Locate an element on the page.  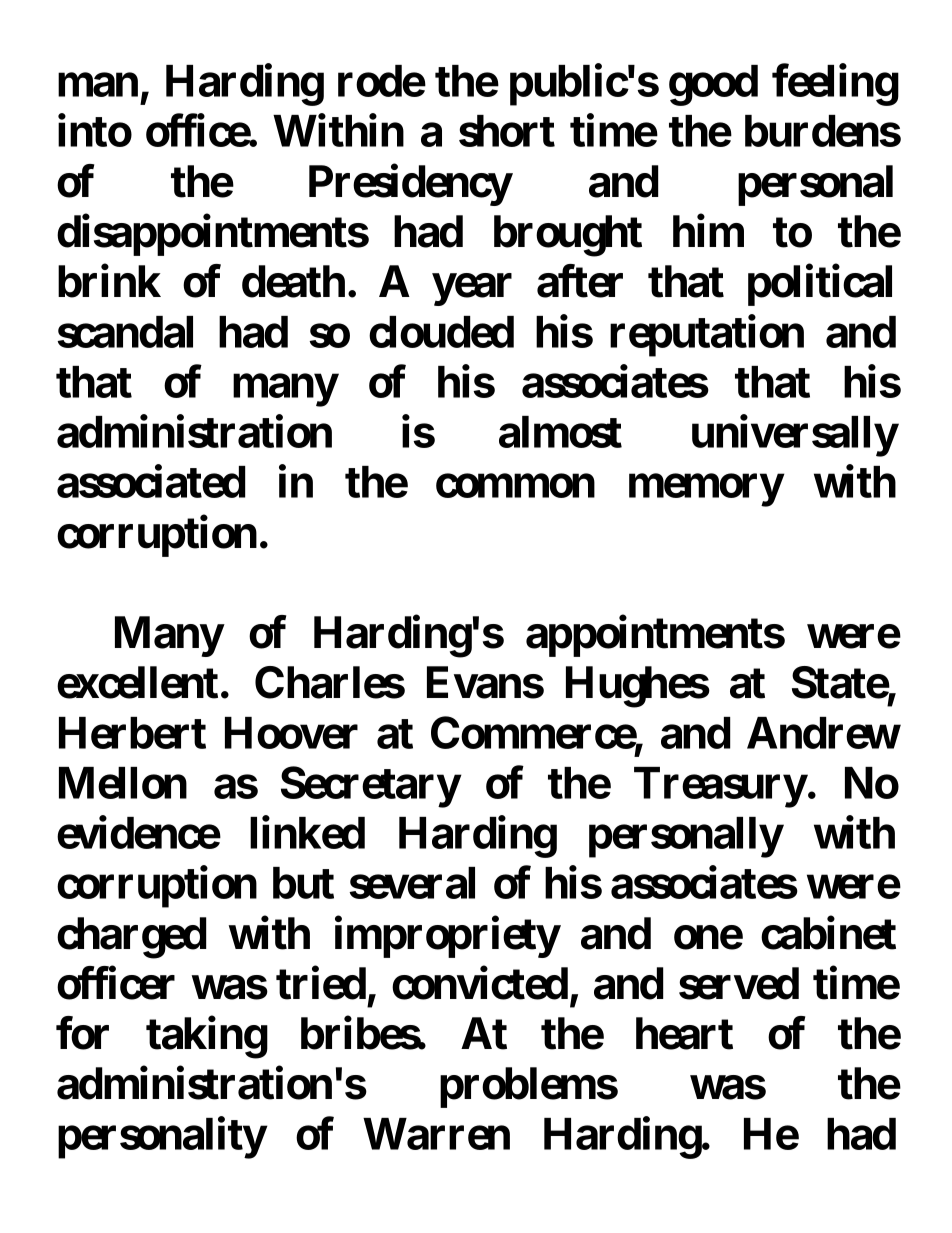
good is located at coordinates (713, 85).
